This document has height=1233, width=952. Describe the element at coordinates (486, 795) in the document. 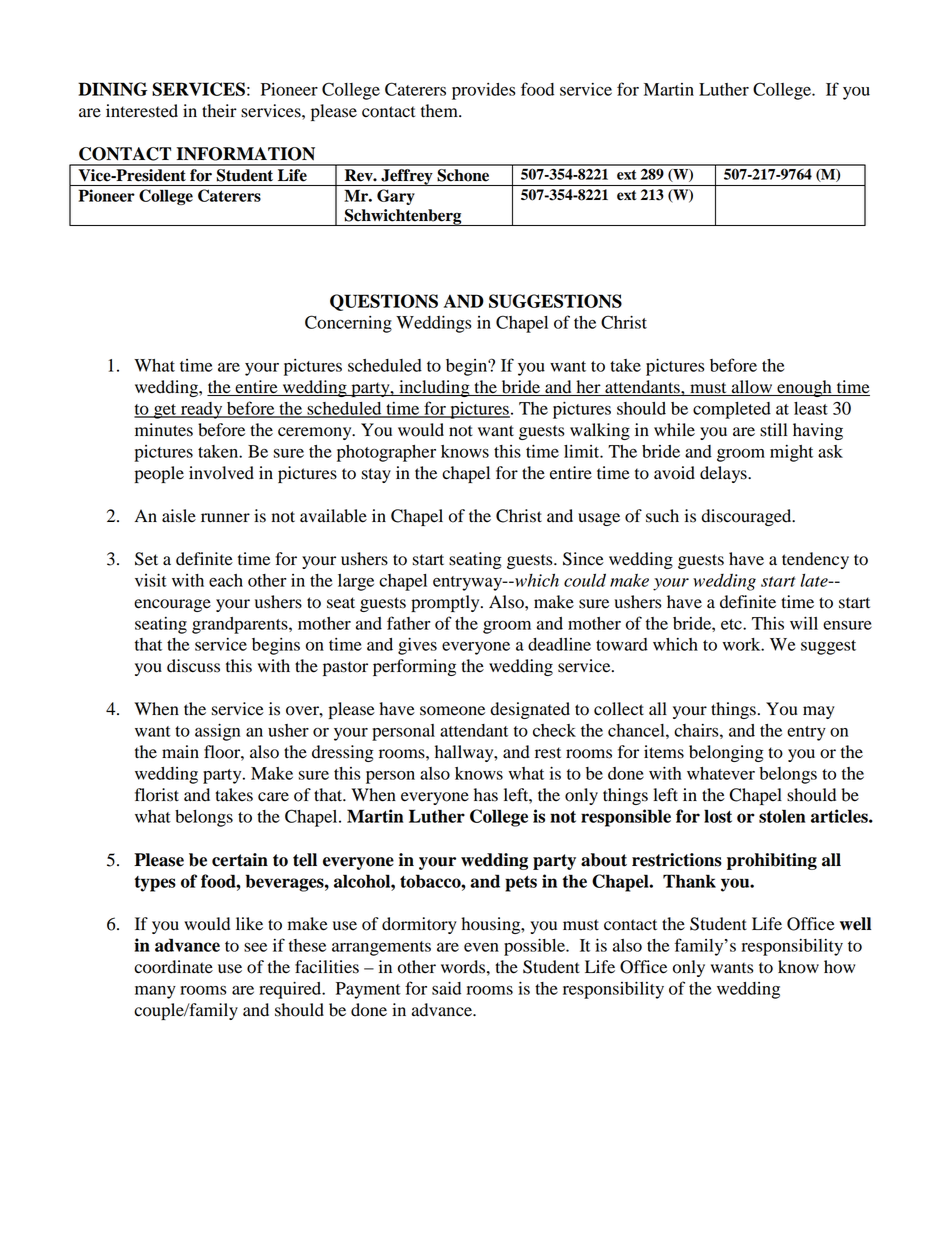

I see `has` at that location.
